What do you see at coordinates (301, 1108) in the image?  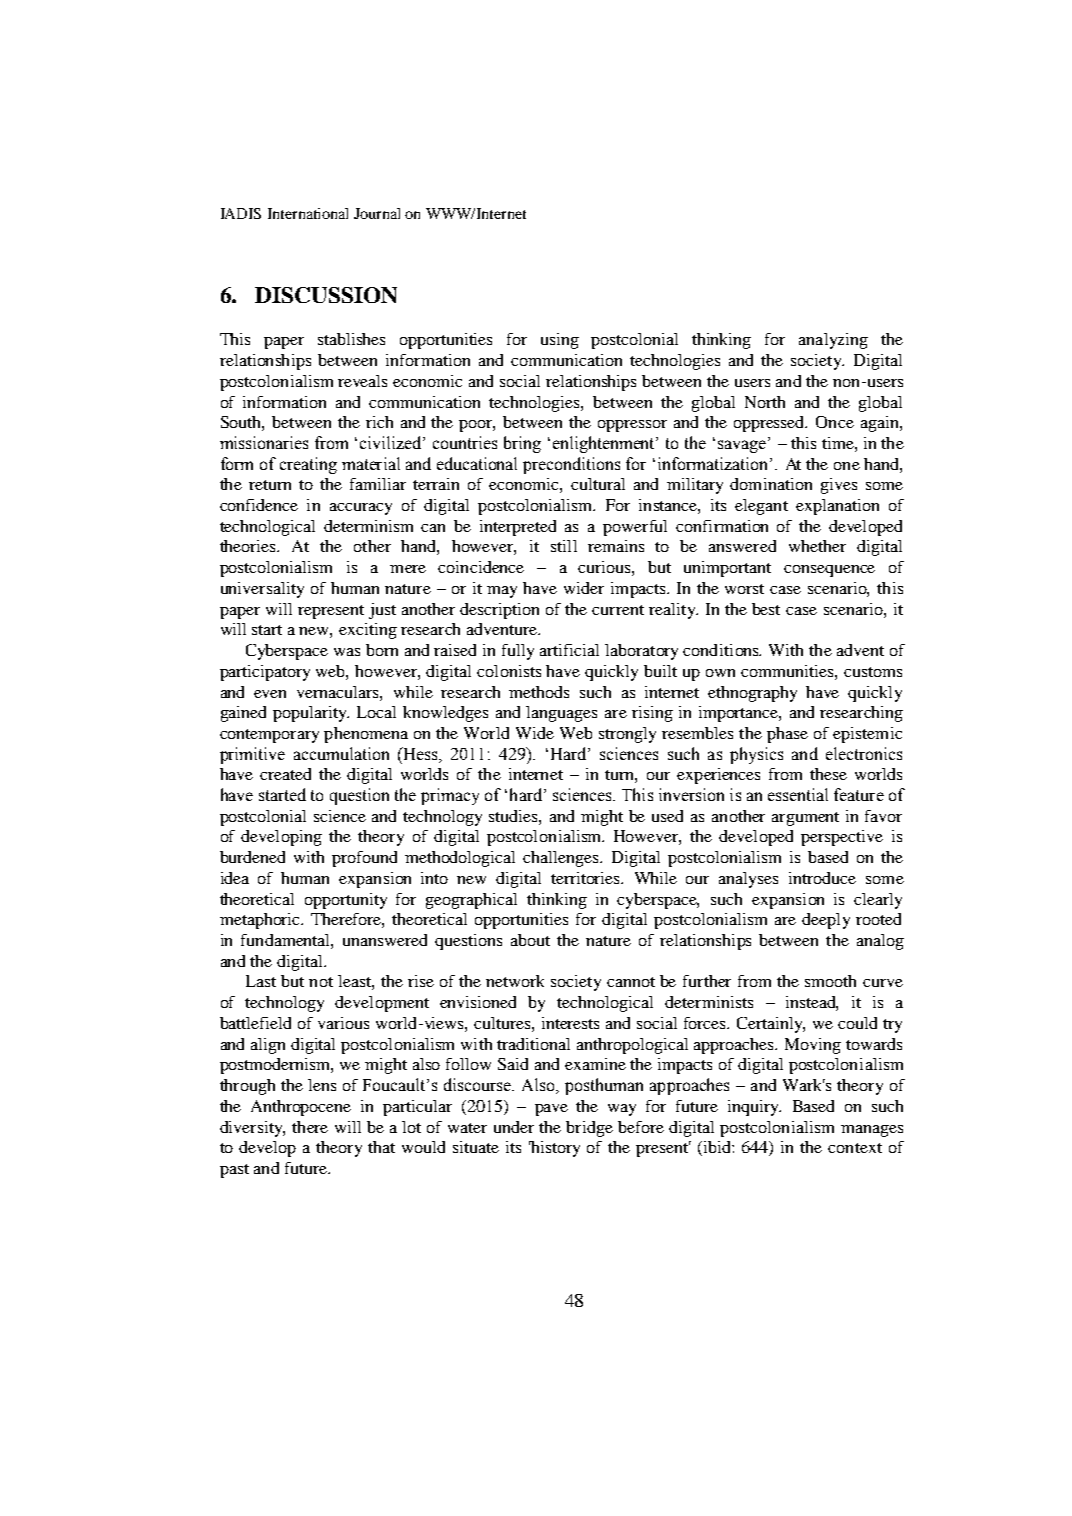 I see `Anthropocene` at bounding box center [301, 1108].
